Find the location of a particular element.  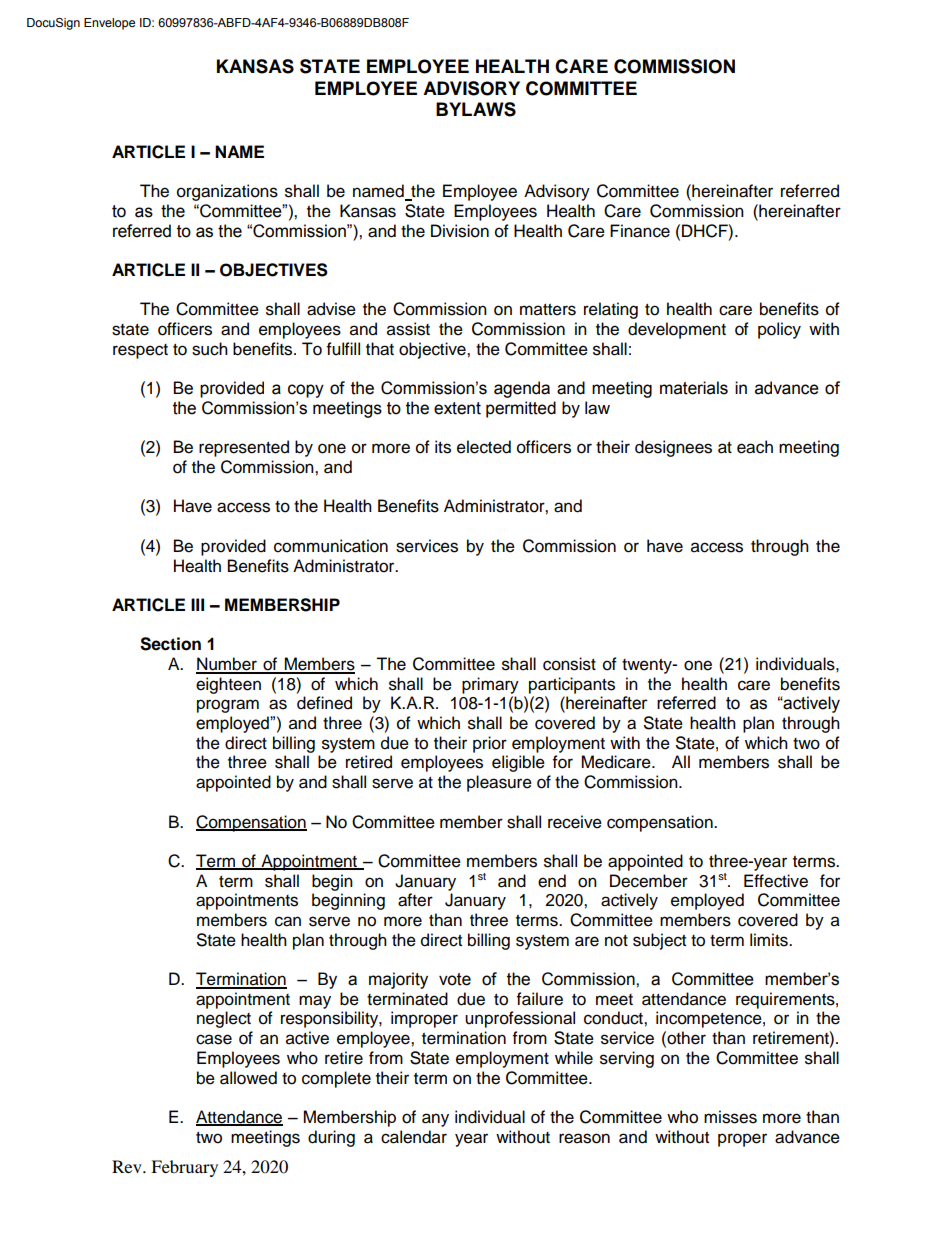

consist is located at coordinates (569, 664).
